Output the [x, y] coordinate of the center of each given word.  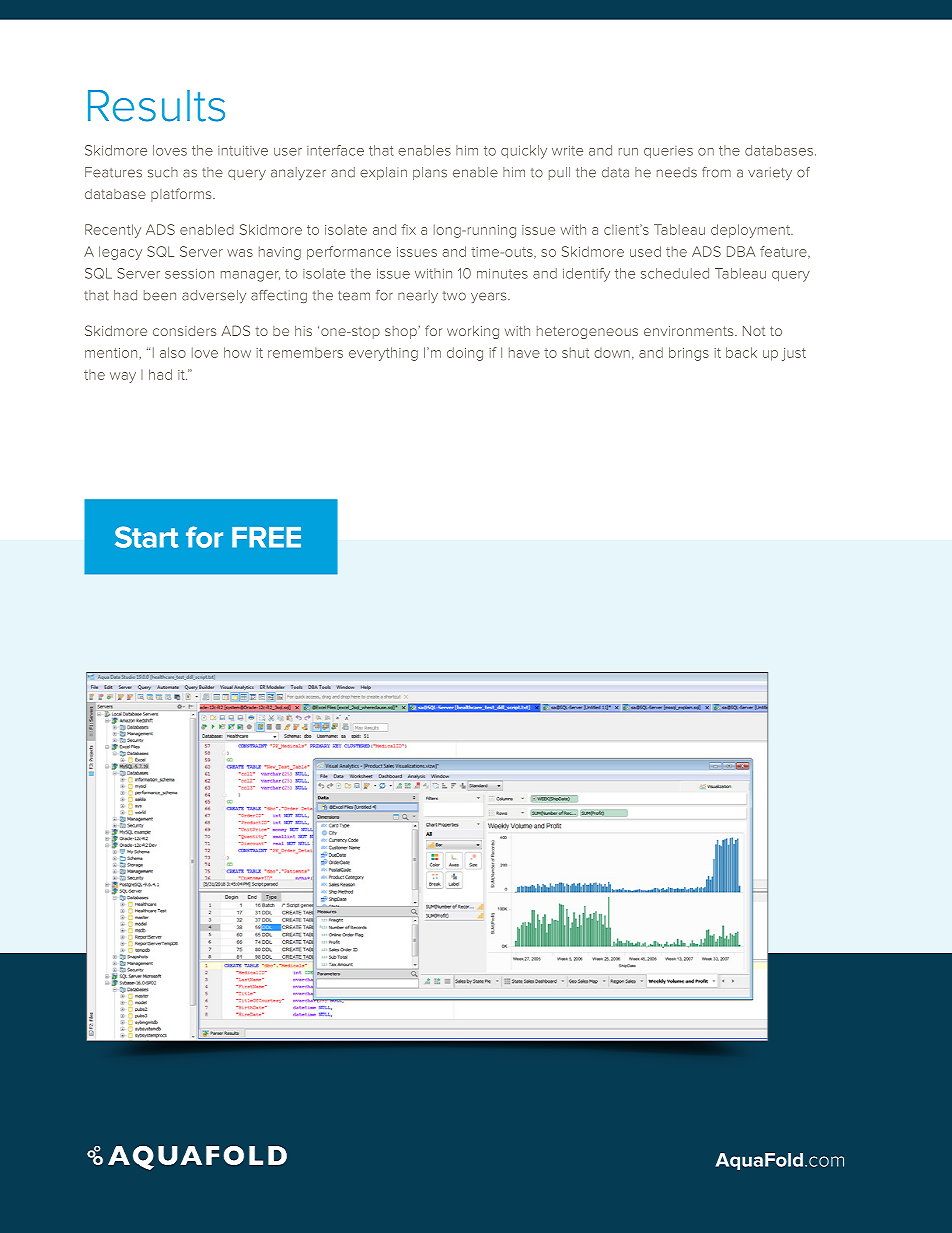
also [173, 352]
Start [147, 537]
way [123, 377]
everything [383, 354]
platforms [182, 195]
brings [689, 354]
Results [156, 106]
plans [430, 173]
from [716, 172]
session [189, 274]
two [454, 296]
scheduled [675, 273]
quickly [524, 152]
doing [465, 354]
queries [668, 152]
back [741, 352]
